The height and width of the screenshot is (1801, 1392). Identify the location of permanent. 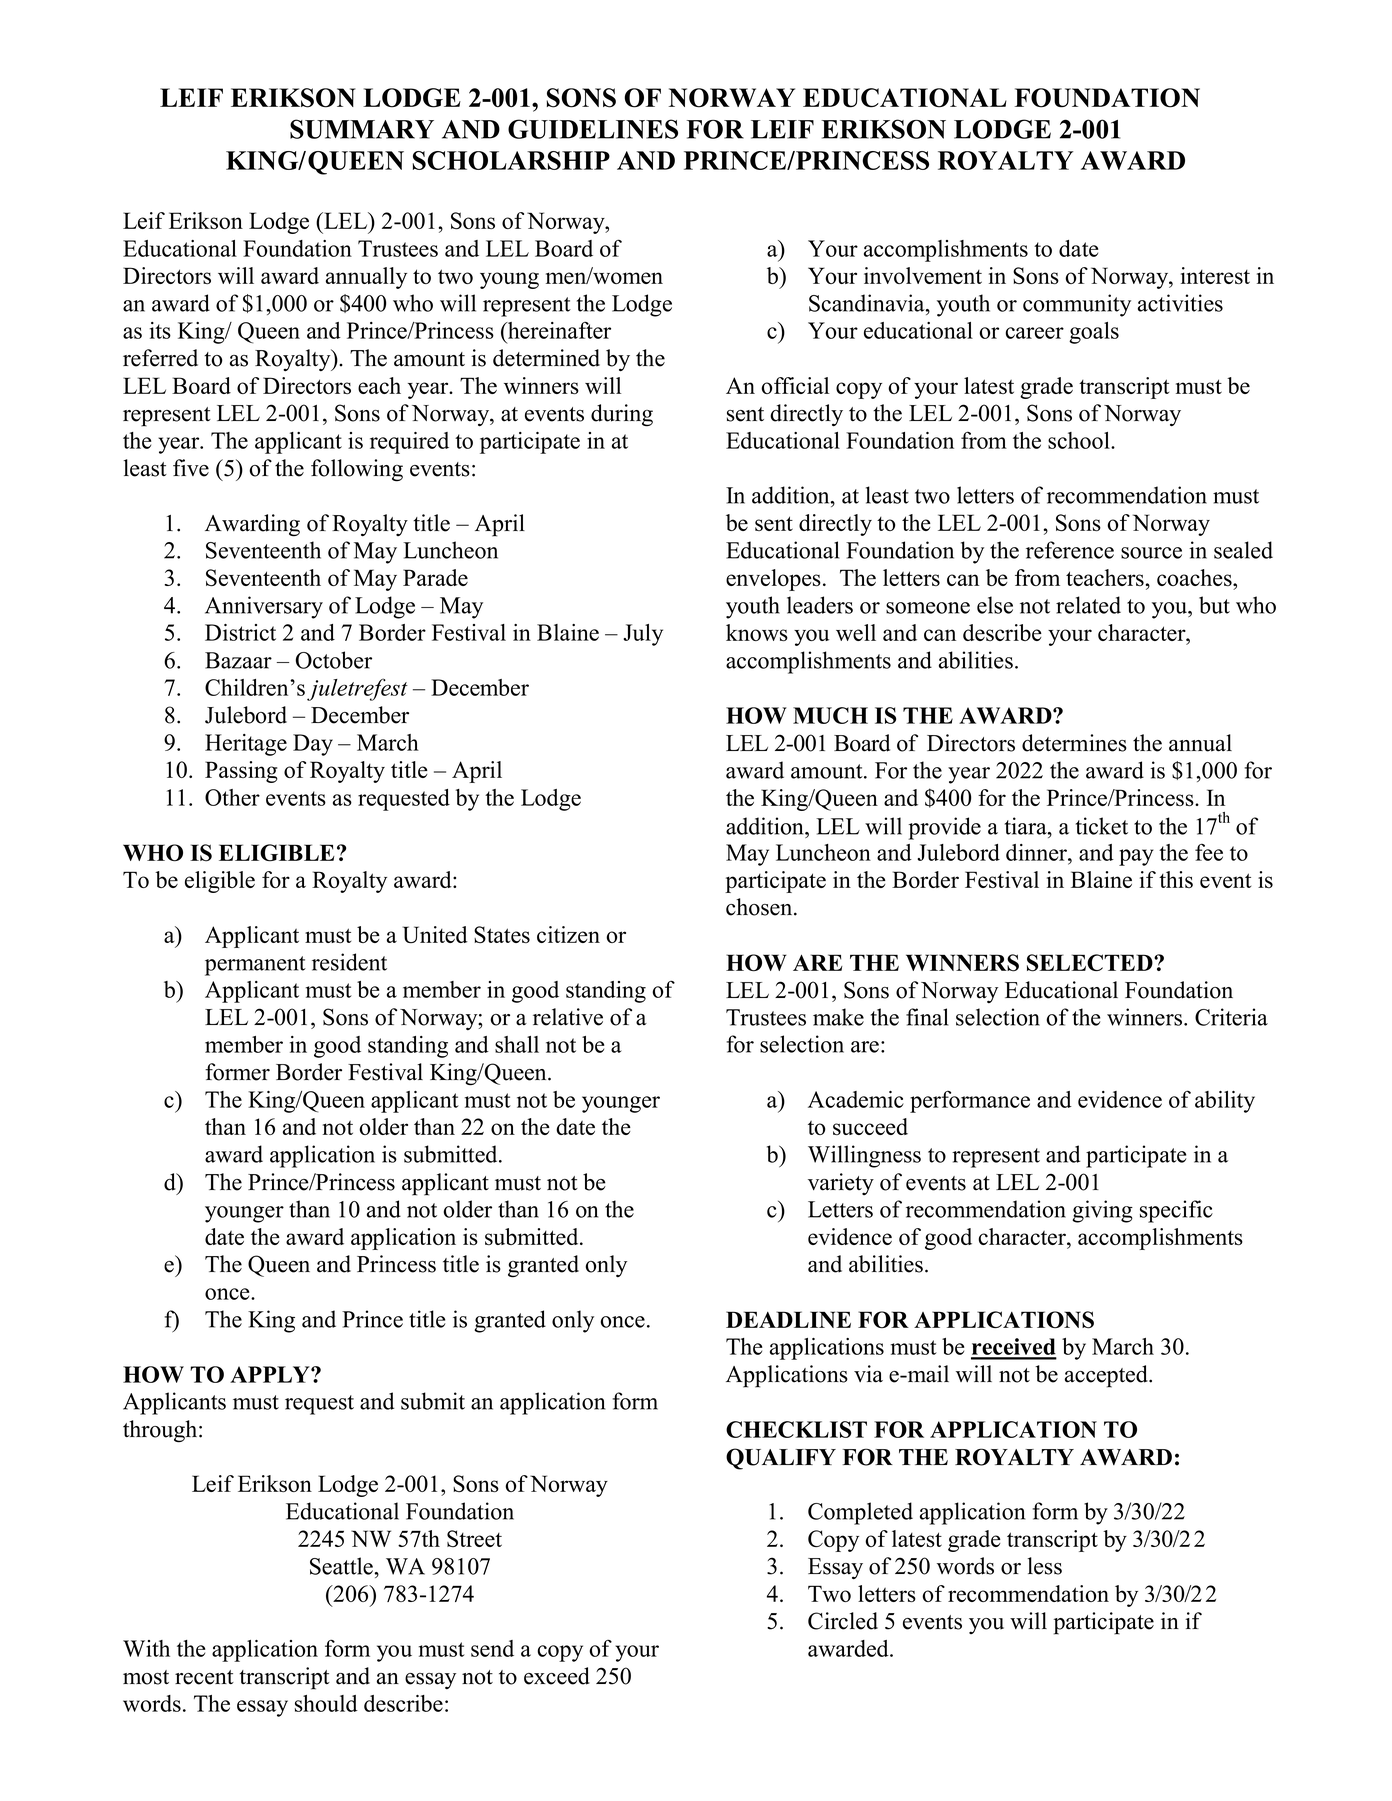
(255, 966).
